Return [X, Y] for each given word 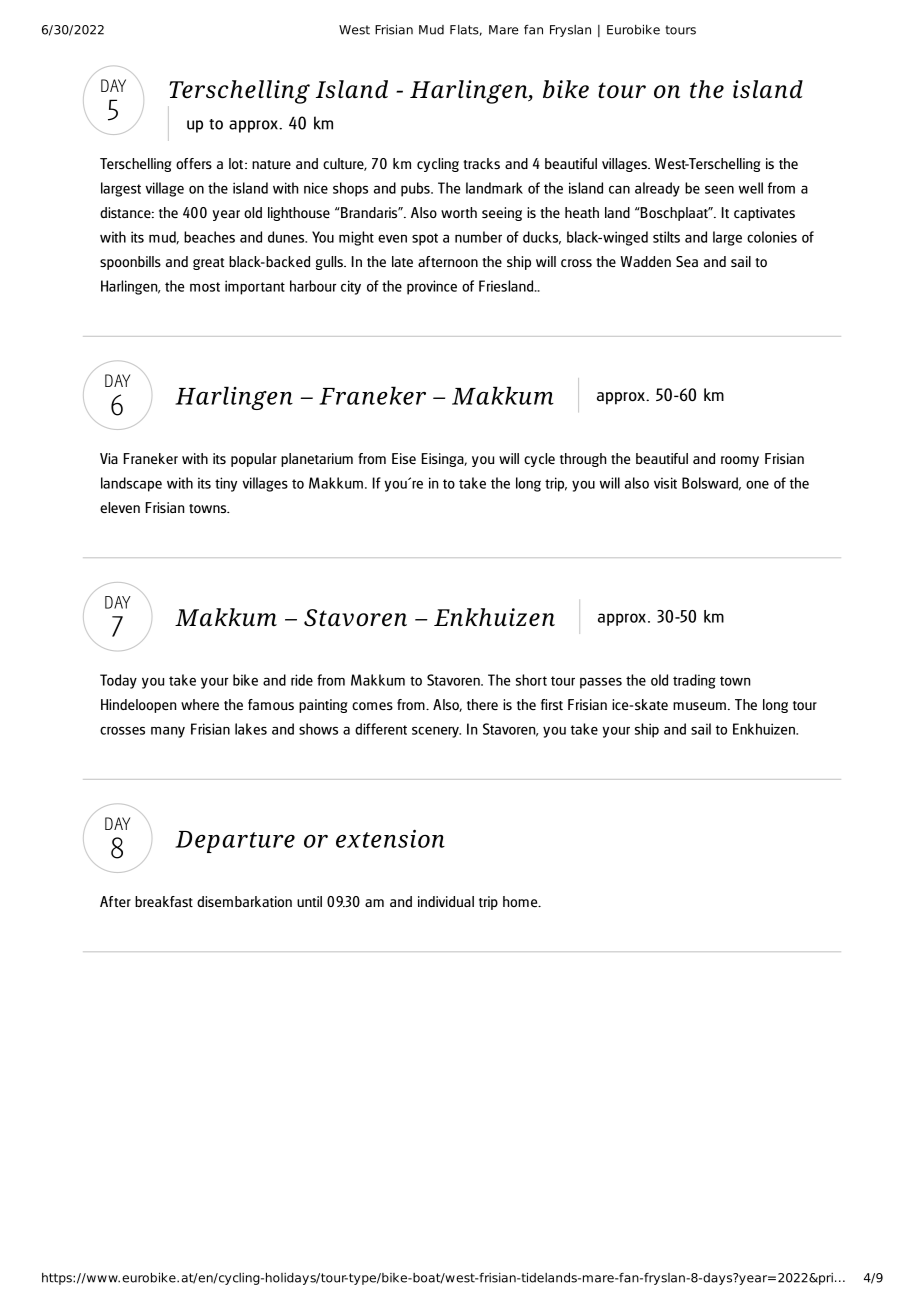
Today [118, 681]
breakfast [164, 901]
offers [194, 163]
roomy [740, 461]
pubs [416, 189]
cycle [539, 460]
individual [446, 901]
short [531, 680]
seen [719, 189]
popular [254, 460]
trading [694, 681]
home [521, 901]
